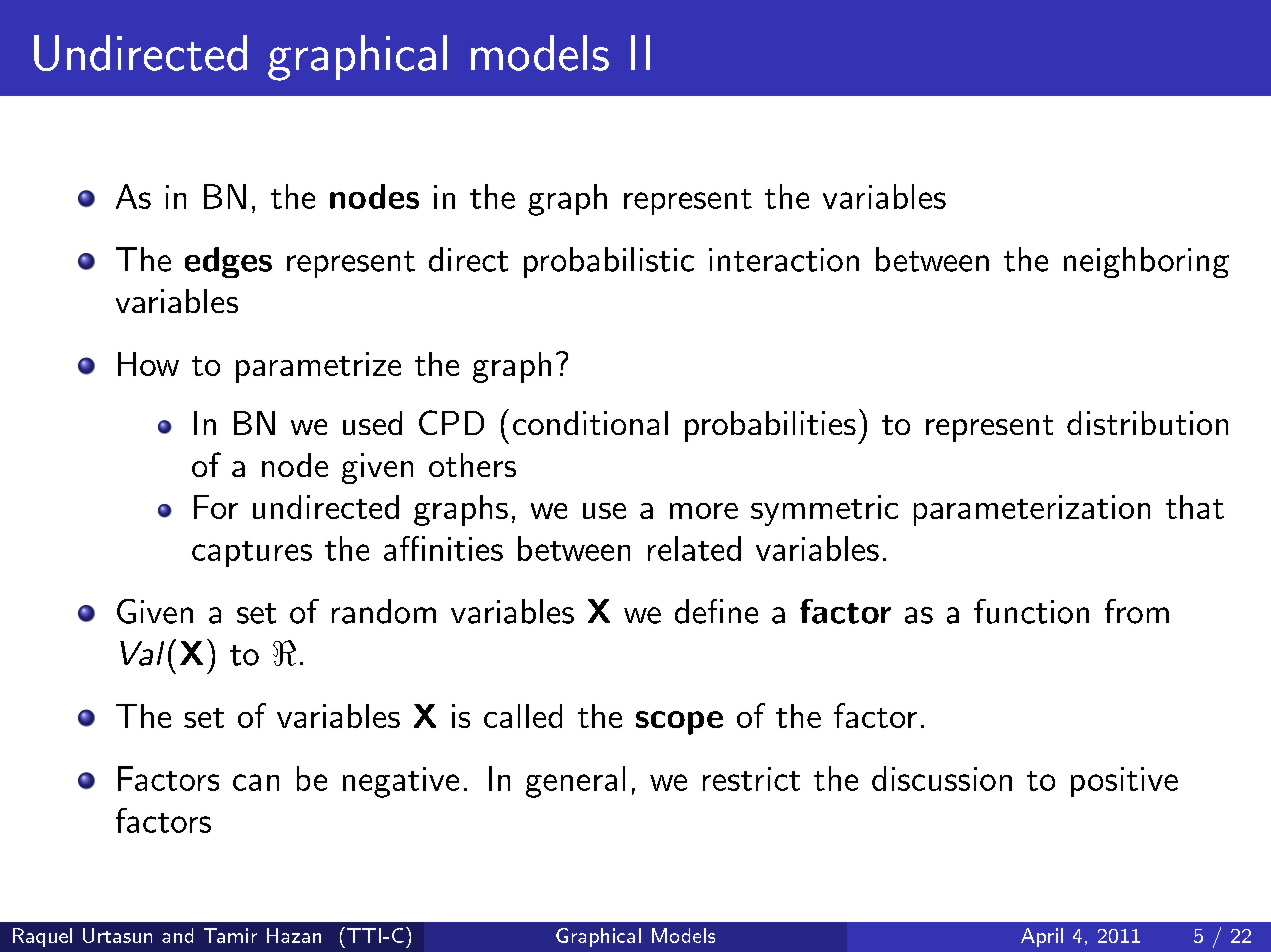  What do you see at coordinates (609, 262) in the screenshot?
I see `probabilistic` at bounding box center [609, 262].
